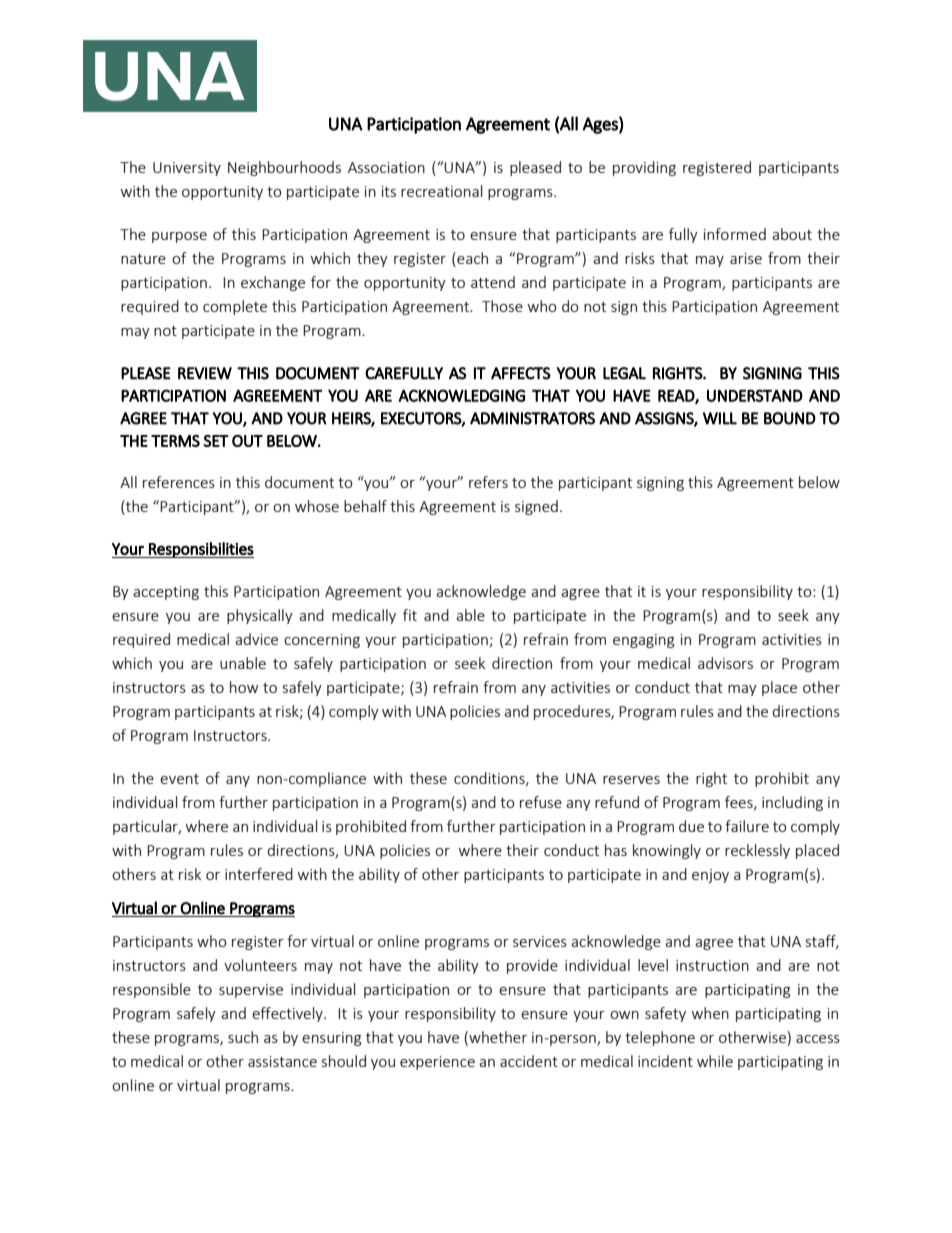 The height and width of the image is (1233, 952). I want to click on while, so click(715, 1061).
